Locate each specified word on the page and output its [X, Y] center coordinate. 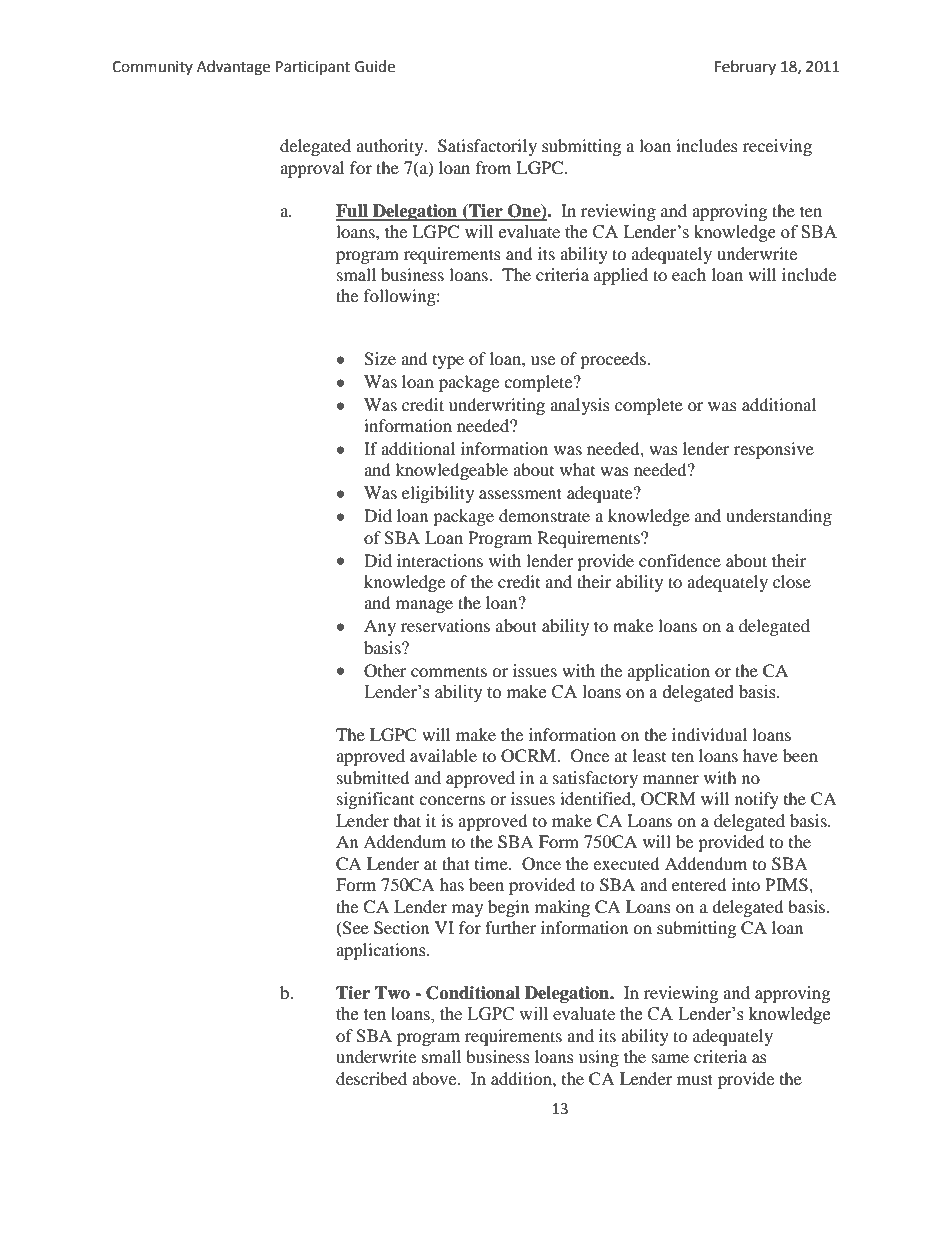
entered [699, 884]
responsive [774, 450]
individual [709, 734]
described [371, 1078]
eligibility [438, 494]
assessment [520, 493]
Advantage [233, 68]
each [689, 274]
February [745, 67]
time [492, 863]
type [448, 362]
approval [312, 169]
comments [449, 671]
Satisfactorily [487, 147]
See [355, 929]
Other [385, 671]
